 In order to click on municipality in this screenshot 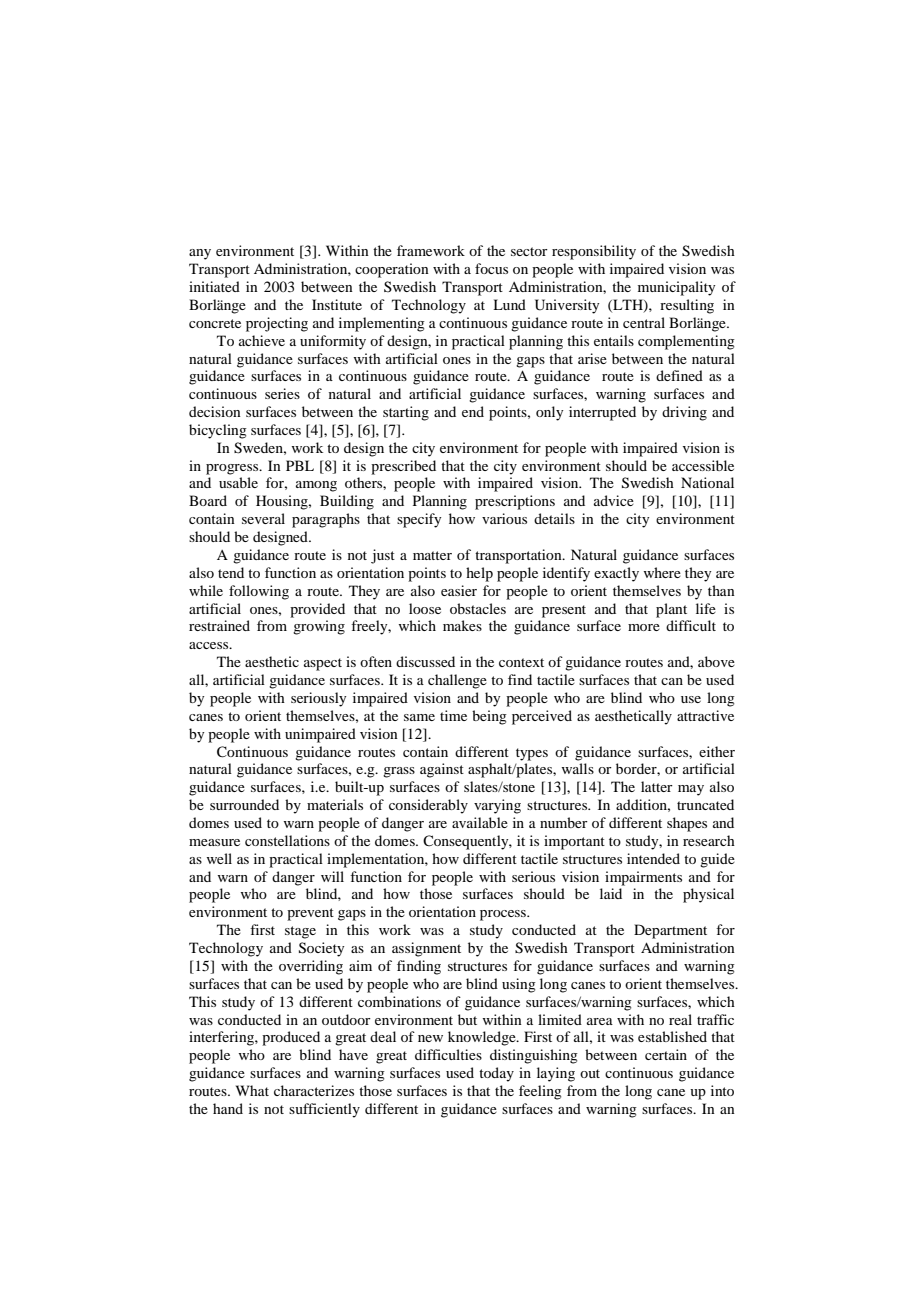, I will do `click(676, 288)`.
